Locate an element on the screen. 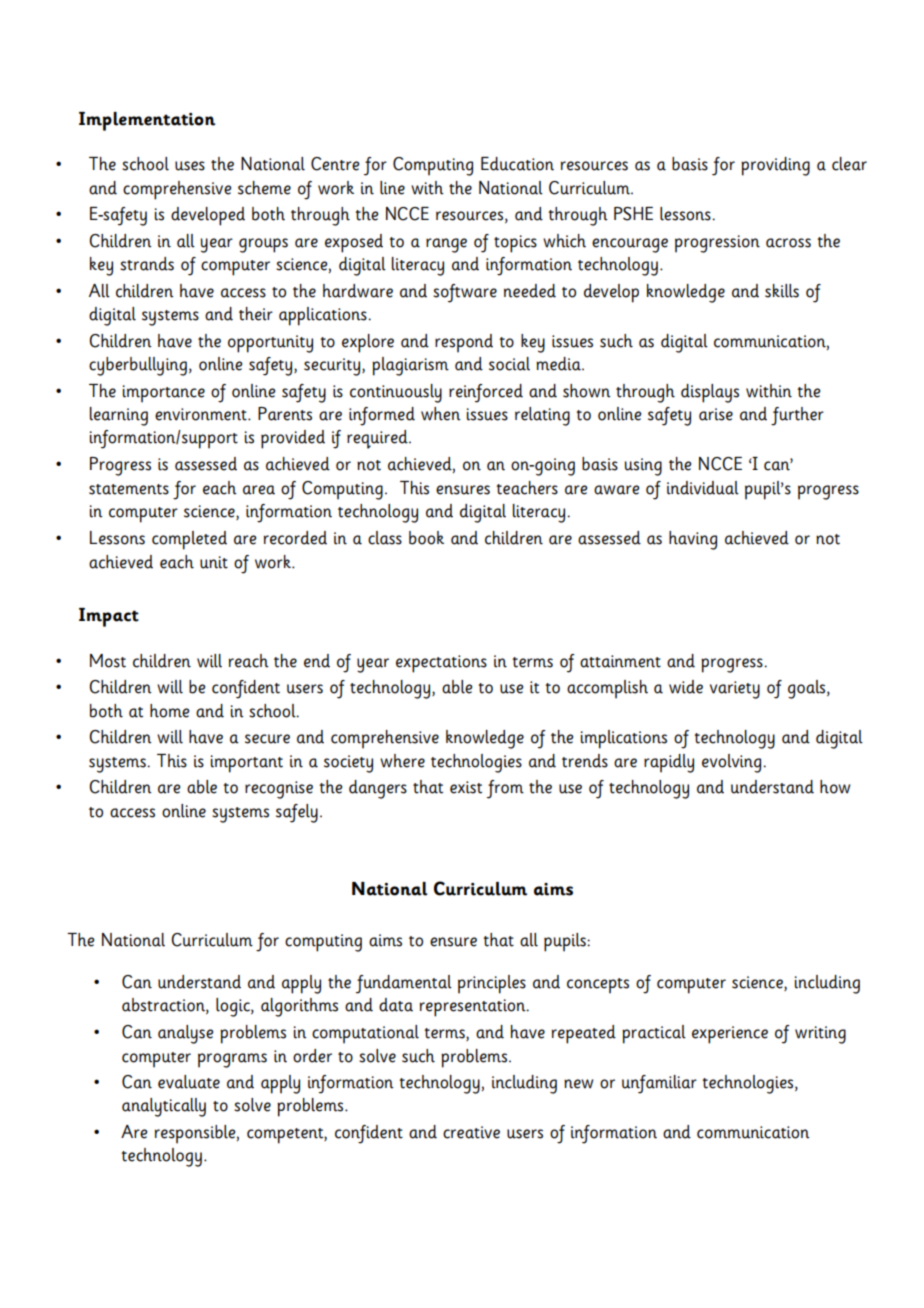  evaluate is located at coordinates (189, 1082).
